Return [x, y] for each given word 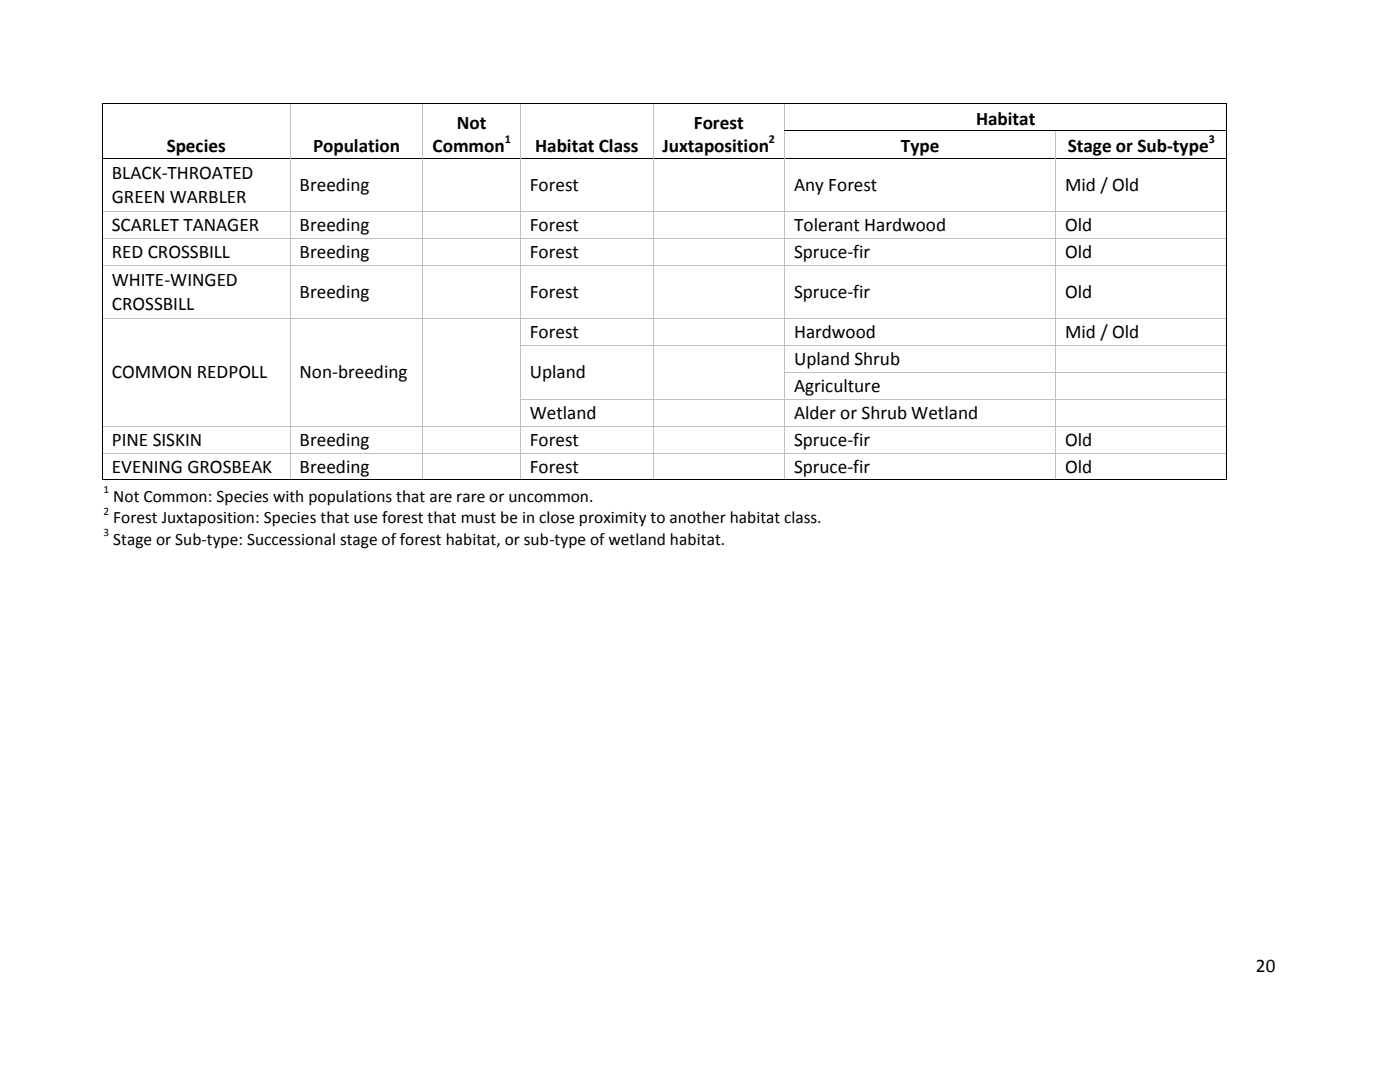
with [288, 496]
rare [471, 498]
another [698, 517]
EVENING [147, 467]
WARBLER [208, 197]
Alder [815, 413]
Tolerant [827, 225]
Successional [291, 539]
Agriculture [837, 387]
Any [809, 187]
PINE [130, 440]
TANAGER [221, 225]
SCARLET [145, 225]
